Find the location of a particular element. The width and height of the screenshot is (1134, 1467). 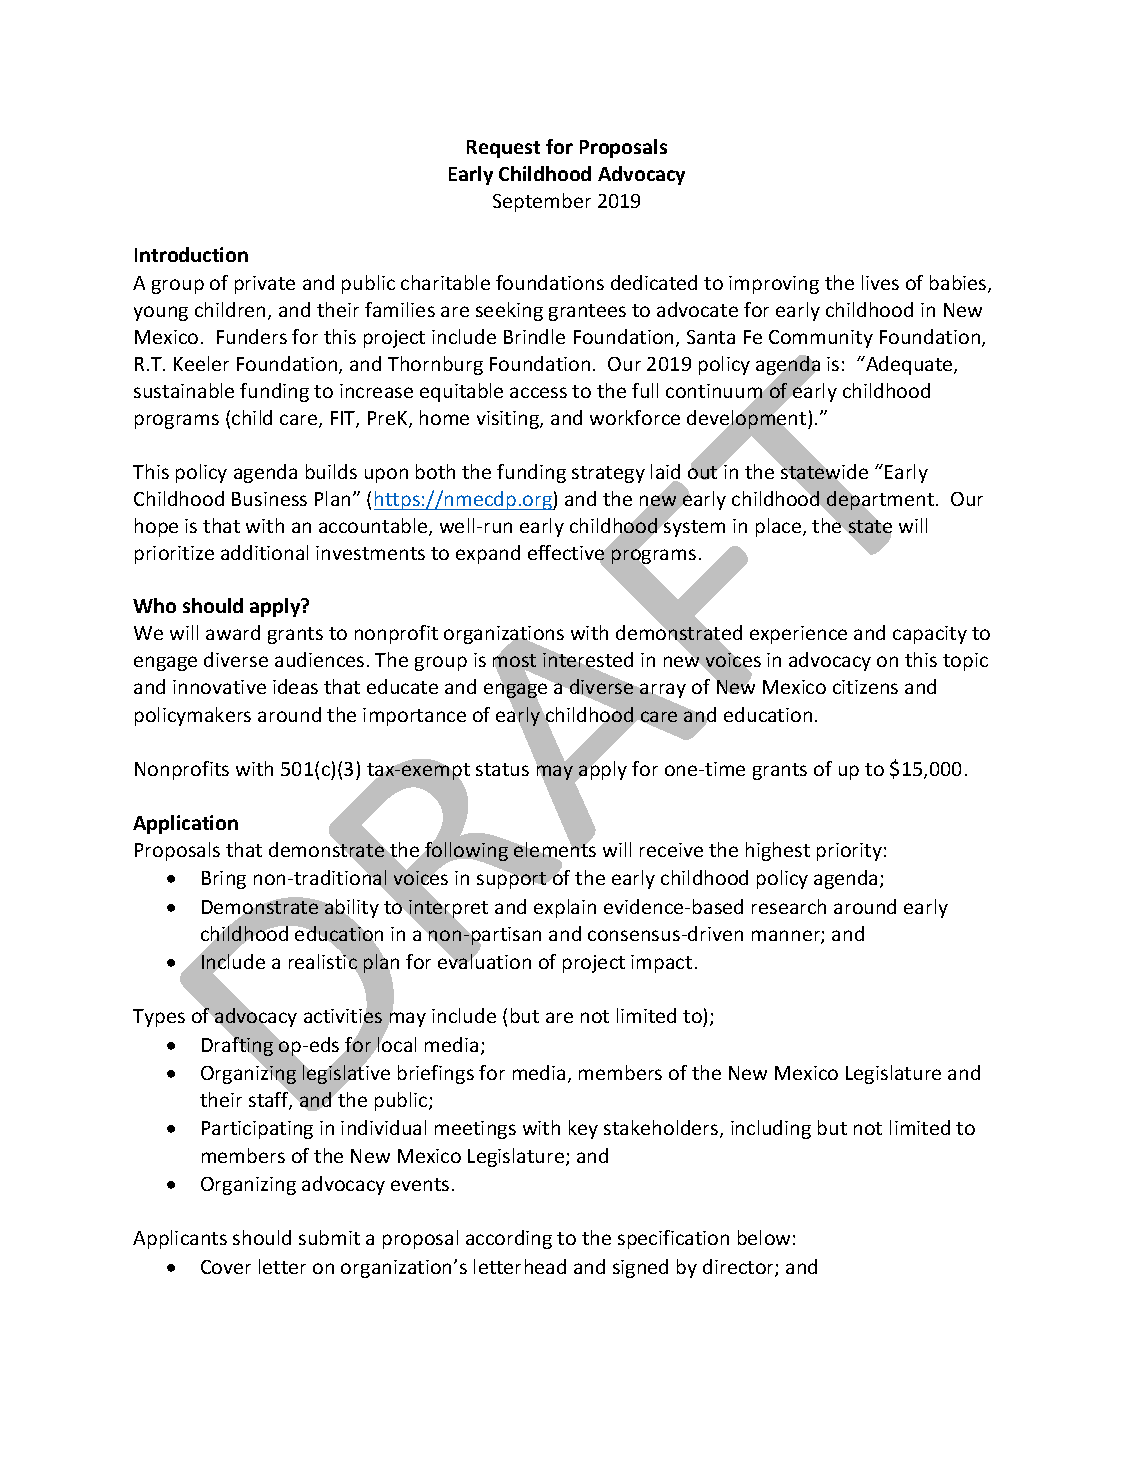

visiting is located at coordinates (509, 420).
